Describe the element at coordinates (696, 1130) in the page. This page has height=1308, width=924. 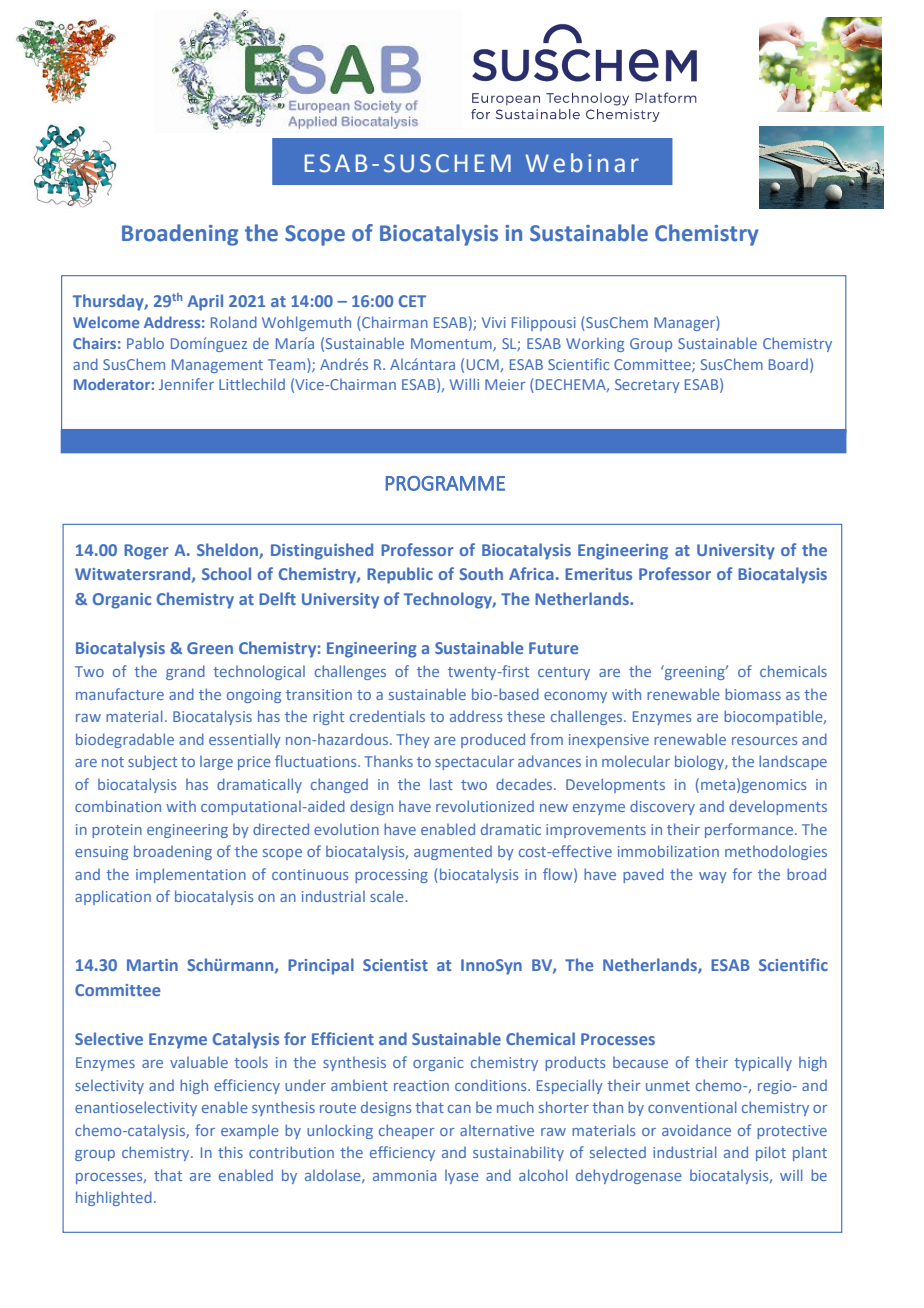
I see `avoidance` at that location.
